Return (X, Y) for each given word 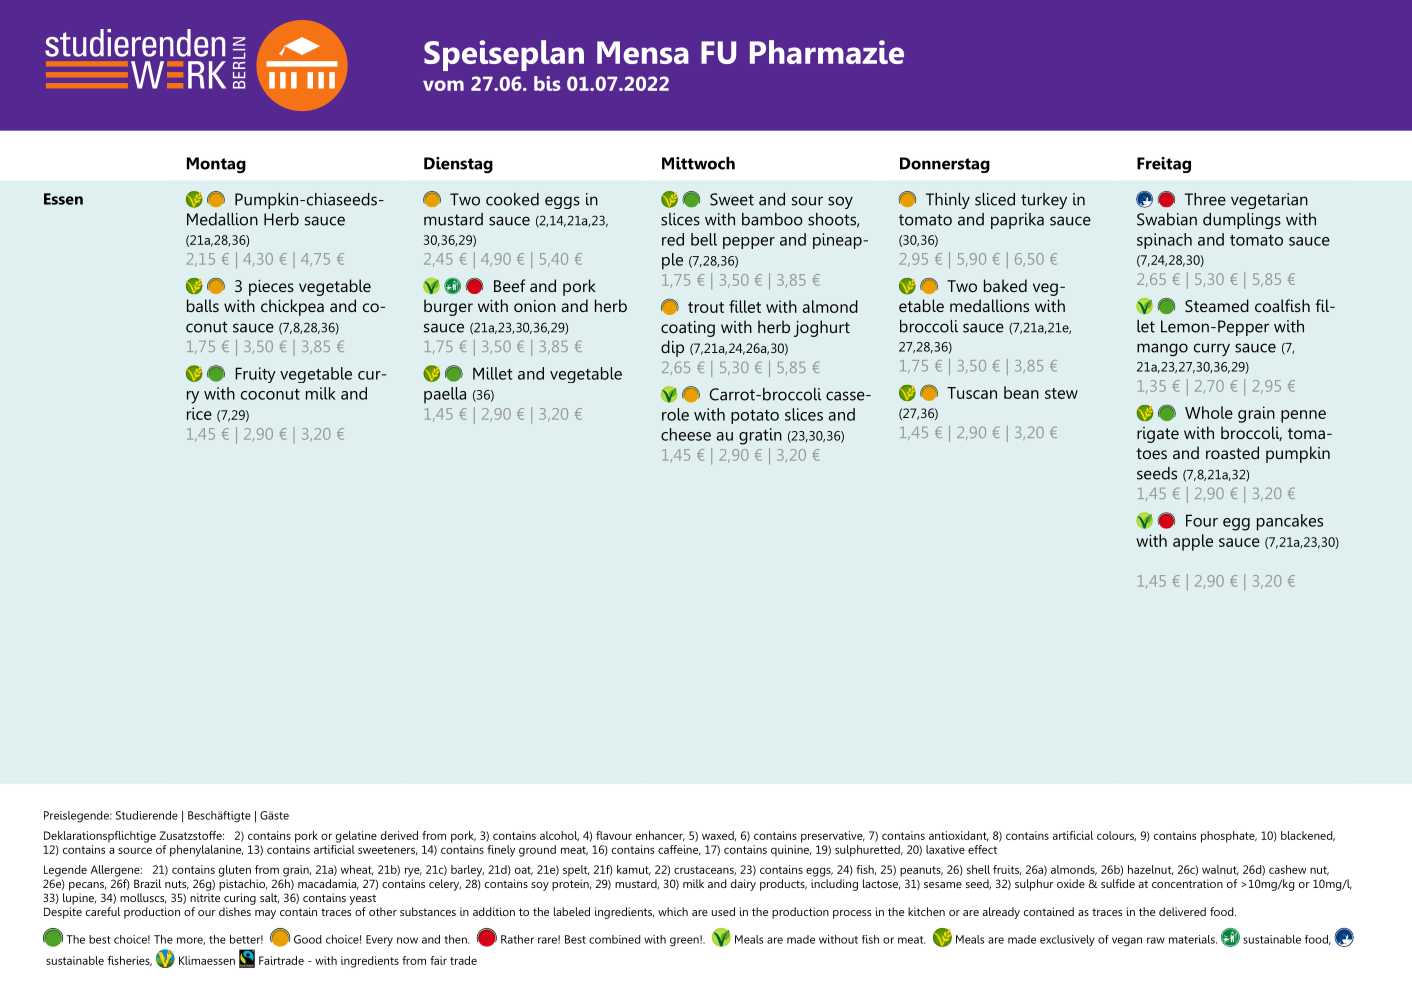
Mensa (643, 52)
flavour (614, 835)
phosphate (1229, 837)
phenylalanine (206, 851)
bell (704, 239)
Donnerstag (945, 165)
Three (1205, 199)
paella (445, 395)
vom (443, 85)
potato (755, 417)
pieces (271, 288)
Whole (1209, 412)
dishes (235, 911)
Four (1202, 520)
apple (1193, 542)
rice (199, 413)
